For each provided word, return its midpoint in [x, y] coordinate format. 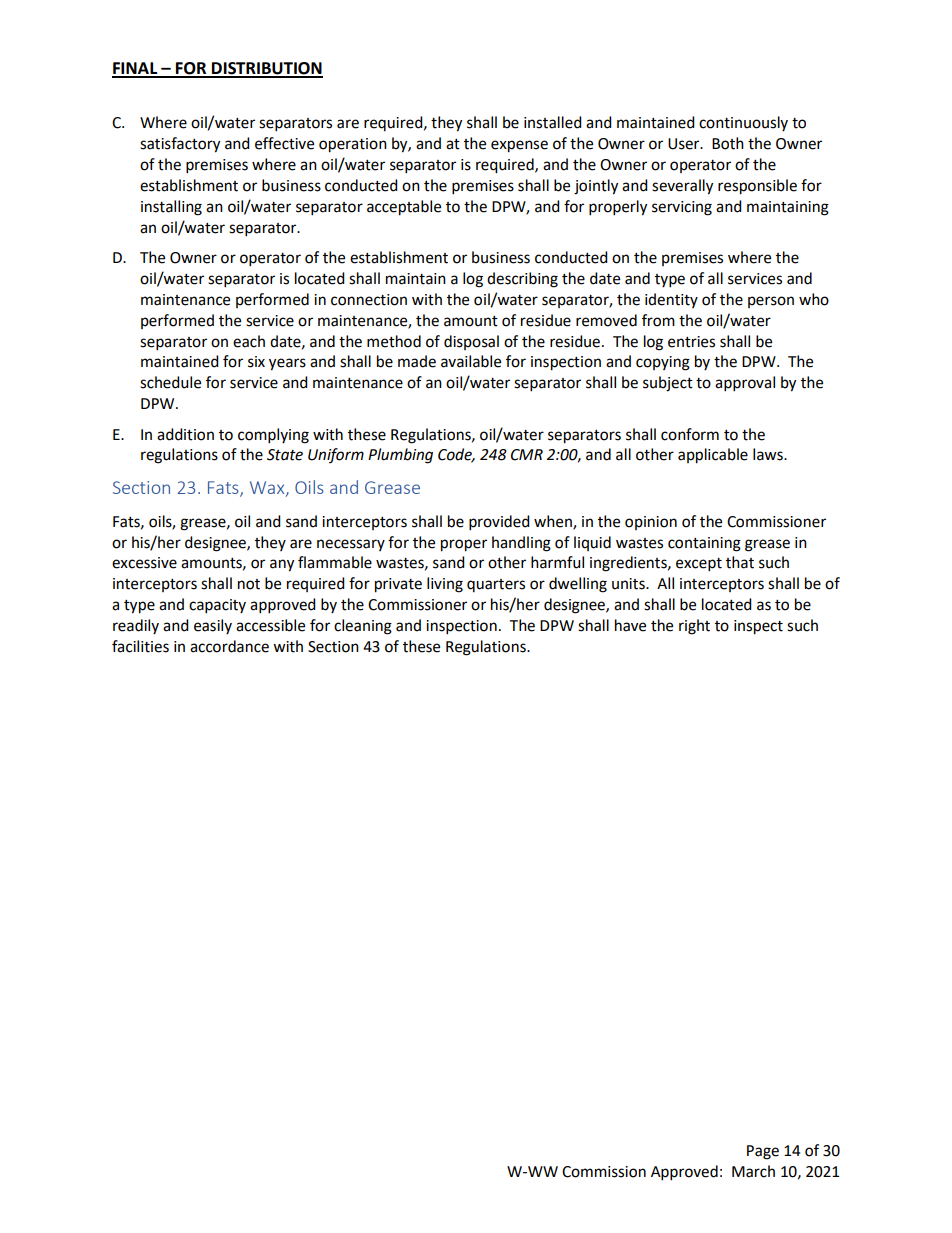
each [249, 341]
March [753, 1171]
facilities [140, 646]
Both [728, 143]
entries [691, 342]
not [249, 584]
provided [499, 523]
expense [519, 146]
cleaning [363, 627]
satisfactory [180, 145]
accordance [229, 646]
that [740, 562]
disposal [471, 342]
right [694, 627]
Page [763, 1152]
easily [213, 626]
